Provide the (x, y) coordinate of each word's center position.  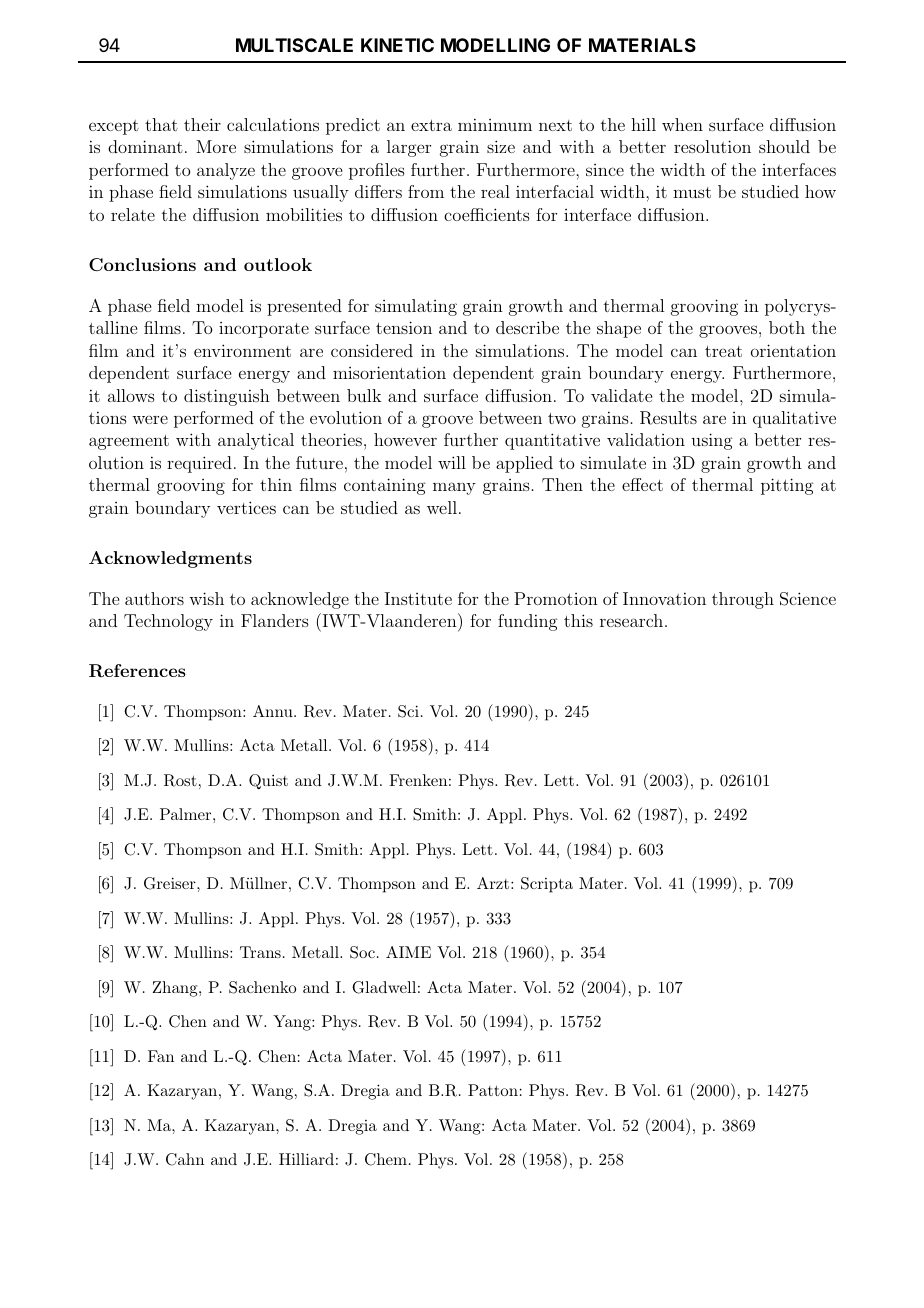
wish (206, 598)
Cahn (185, 1159)
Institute (418, 598)
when (682, 124)
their (202, 124)
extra (431, 125)
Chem (386, 1159)
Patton (493, 1090)
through (743, 600)
